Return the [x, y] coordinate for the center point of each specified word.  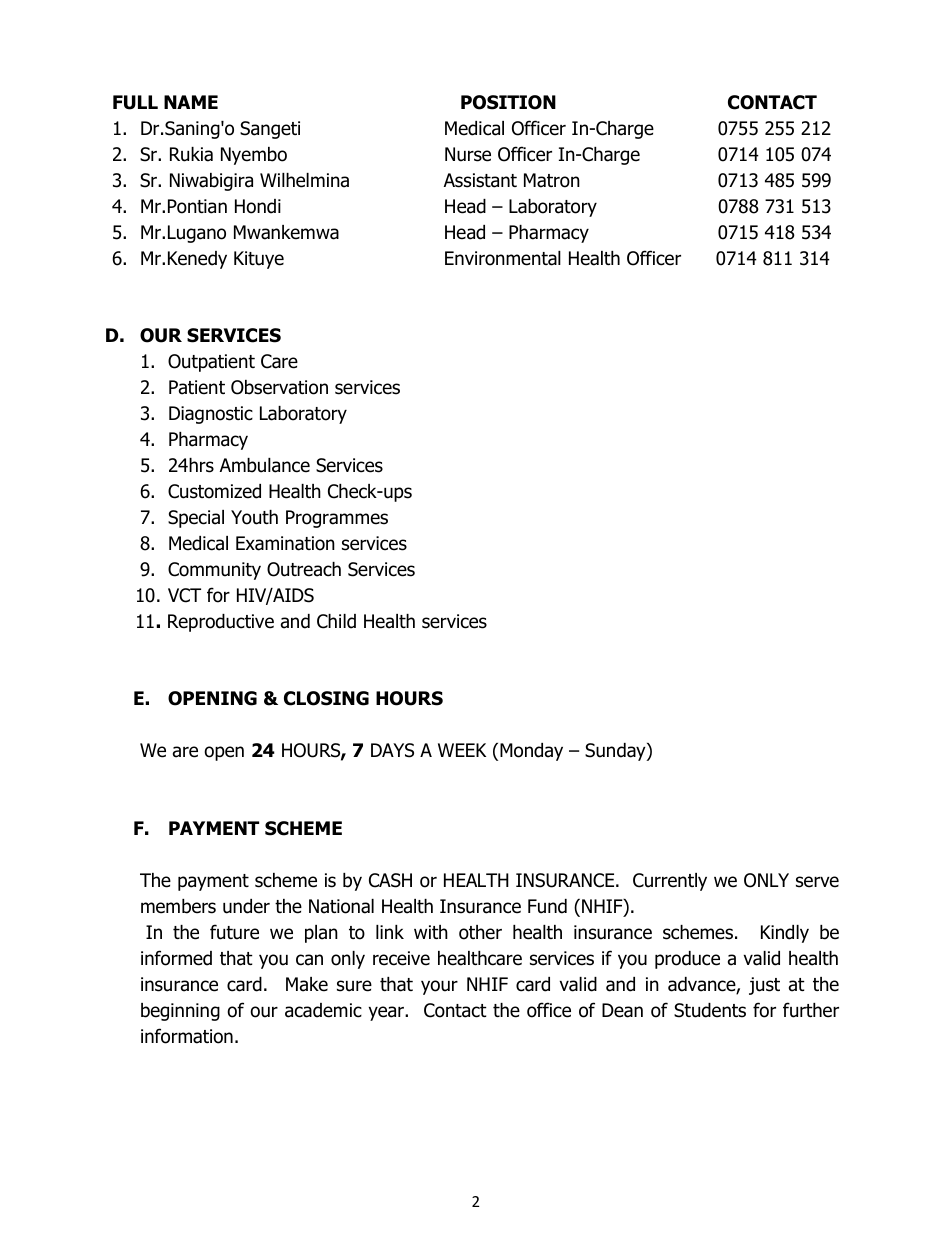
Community [214, 571]
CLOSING [326, 698]
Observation [279, 387]
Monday [531, 752]
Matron [552, 180]
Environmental [503, 258]
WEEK [462, 750]
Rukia [191, 154]
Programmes [337, 519]
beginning [180, 1012]
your [439, 987]
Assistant [480, 180]
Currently [670, 882]
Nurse [468, 154]
